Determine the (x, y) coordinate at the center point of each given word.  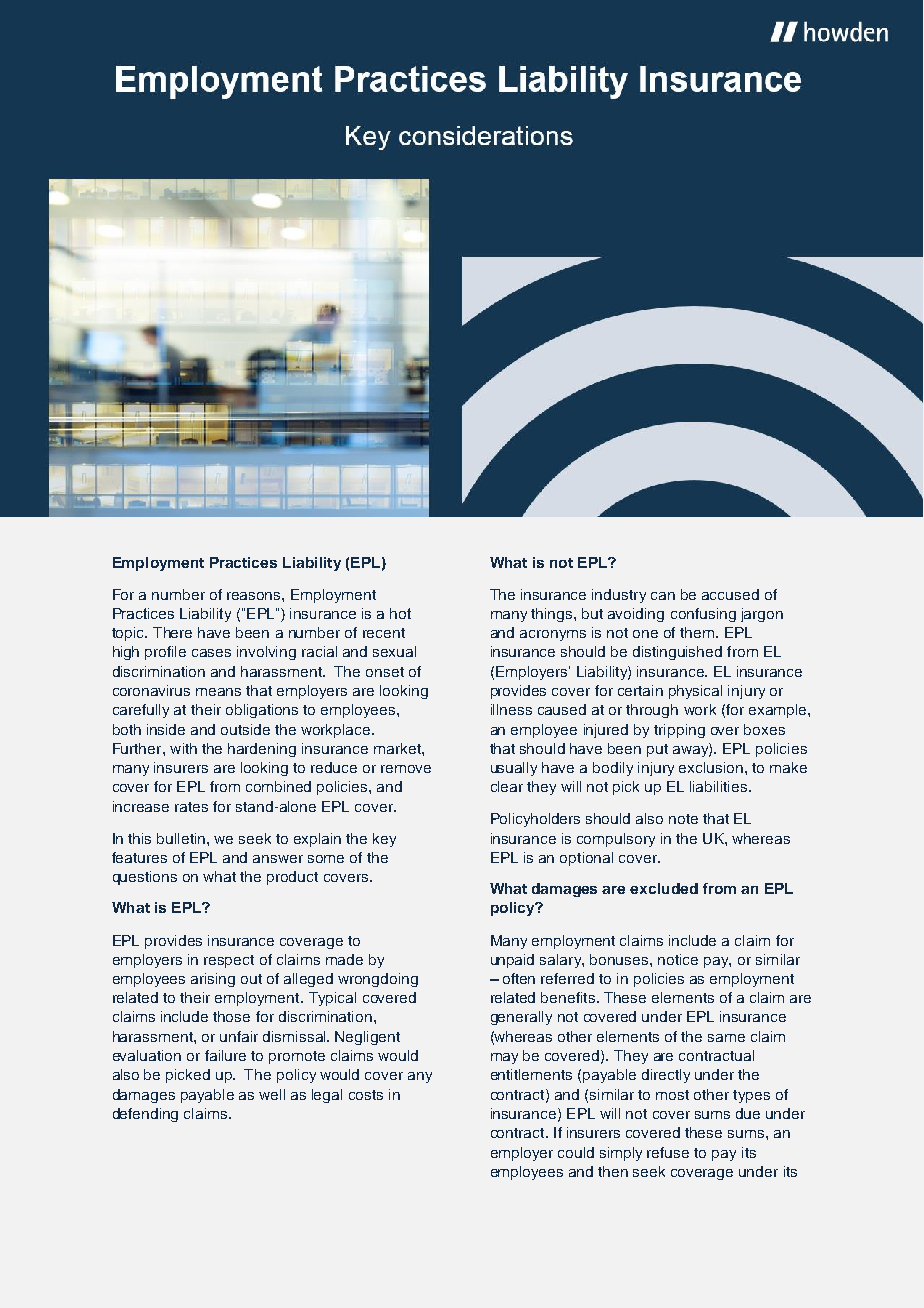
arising (213, 980)
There (172, 632)
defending (145, 1115)
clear (507, 786)
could (576, 1152)
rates (191, 807)
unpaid (512, 961)
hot (400, 613)
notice (678, 959)
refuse (668, 1152)
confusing (703, 615)
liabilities (720, 786)
